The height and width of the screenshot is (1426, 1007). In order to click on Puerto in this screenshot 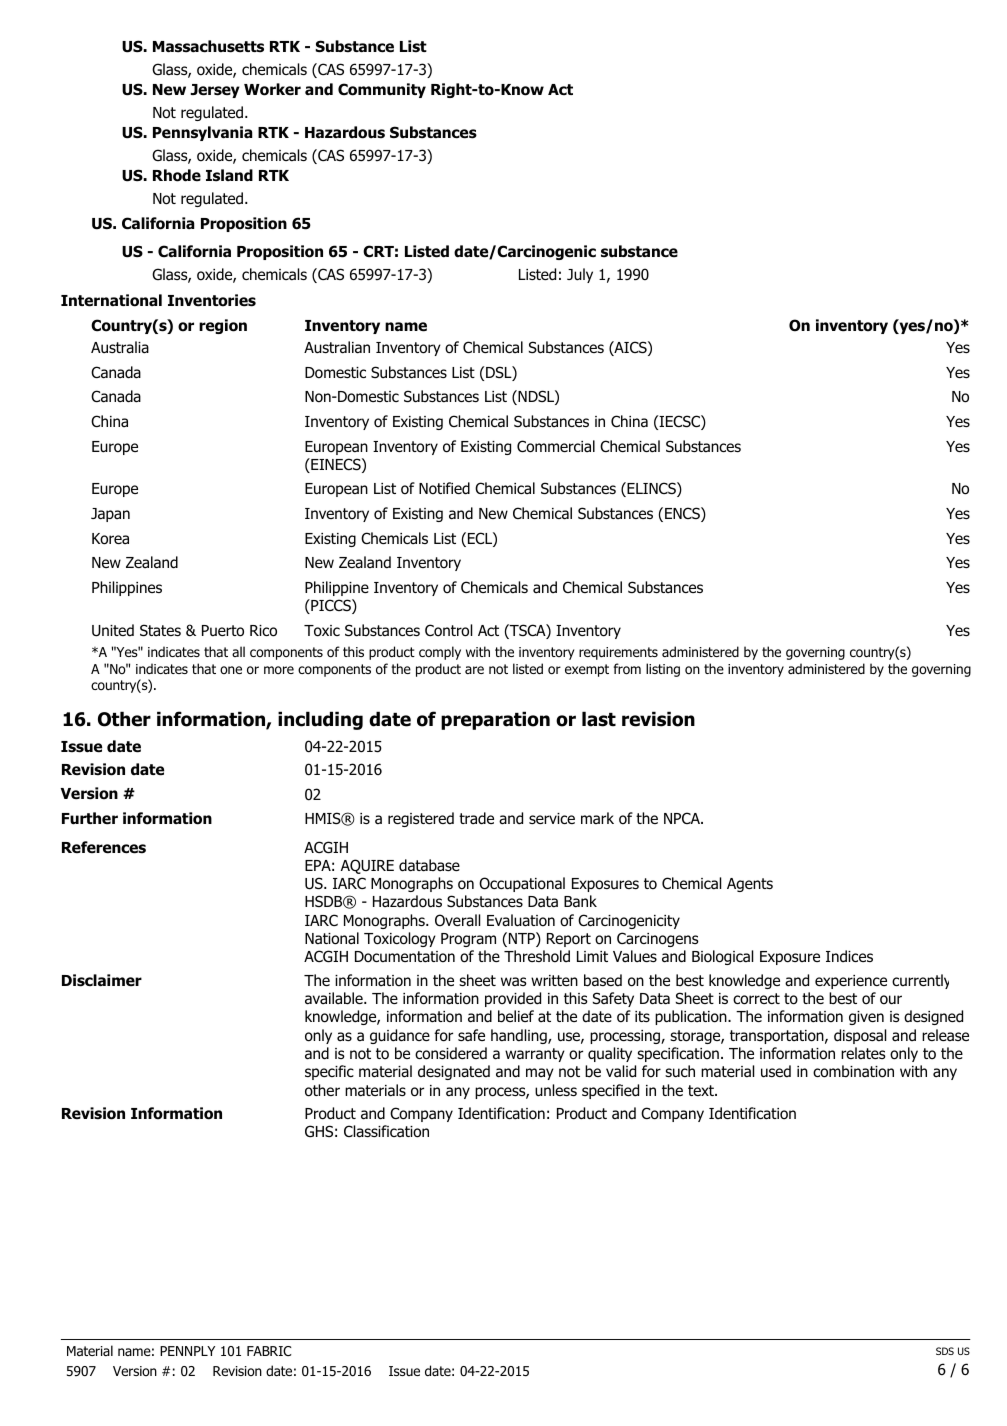, I will do `click(223, 631)`.
